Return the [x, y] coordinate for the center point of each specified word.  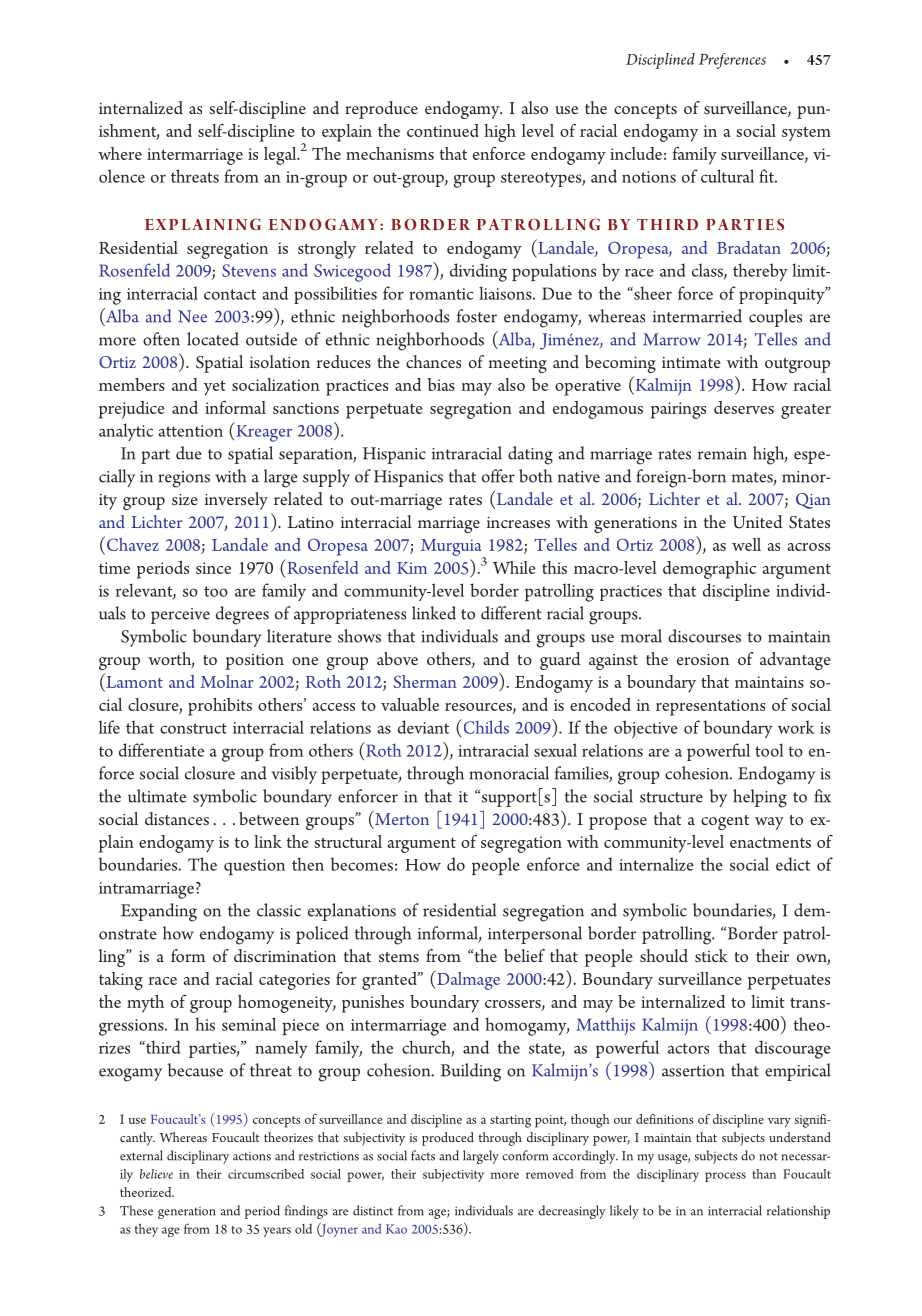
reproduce [381, 110]
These [136, 1210]
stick [711, 955]
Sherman [425, 681]
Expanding [159, 912]
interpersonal [535, 935]
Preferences [732, 61]
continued [443, 130]
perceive [180, 616]
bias [441, 384]
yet [214, 388]
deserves [744, 407]
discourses [704, 636]
